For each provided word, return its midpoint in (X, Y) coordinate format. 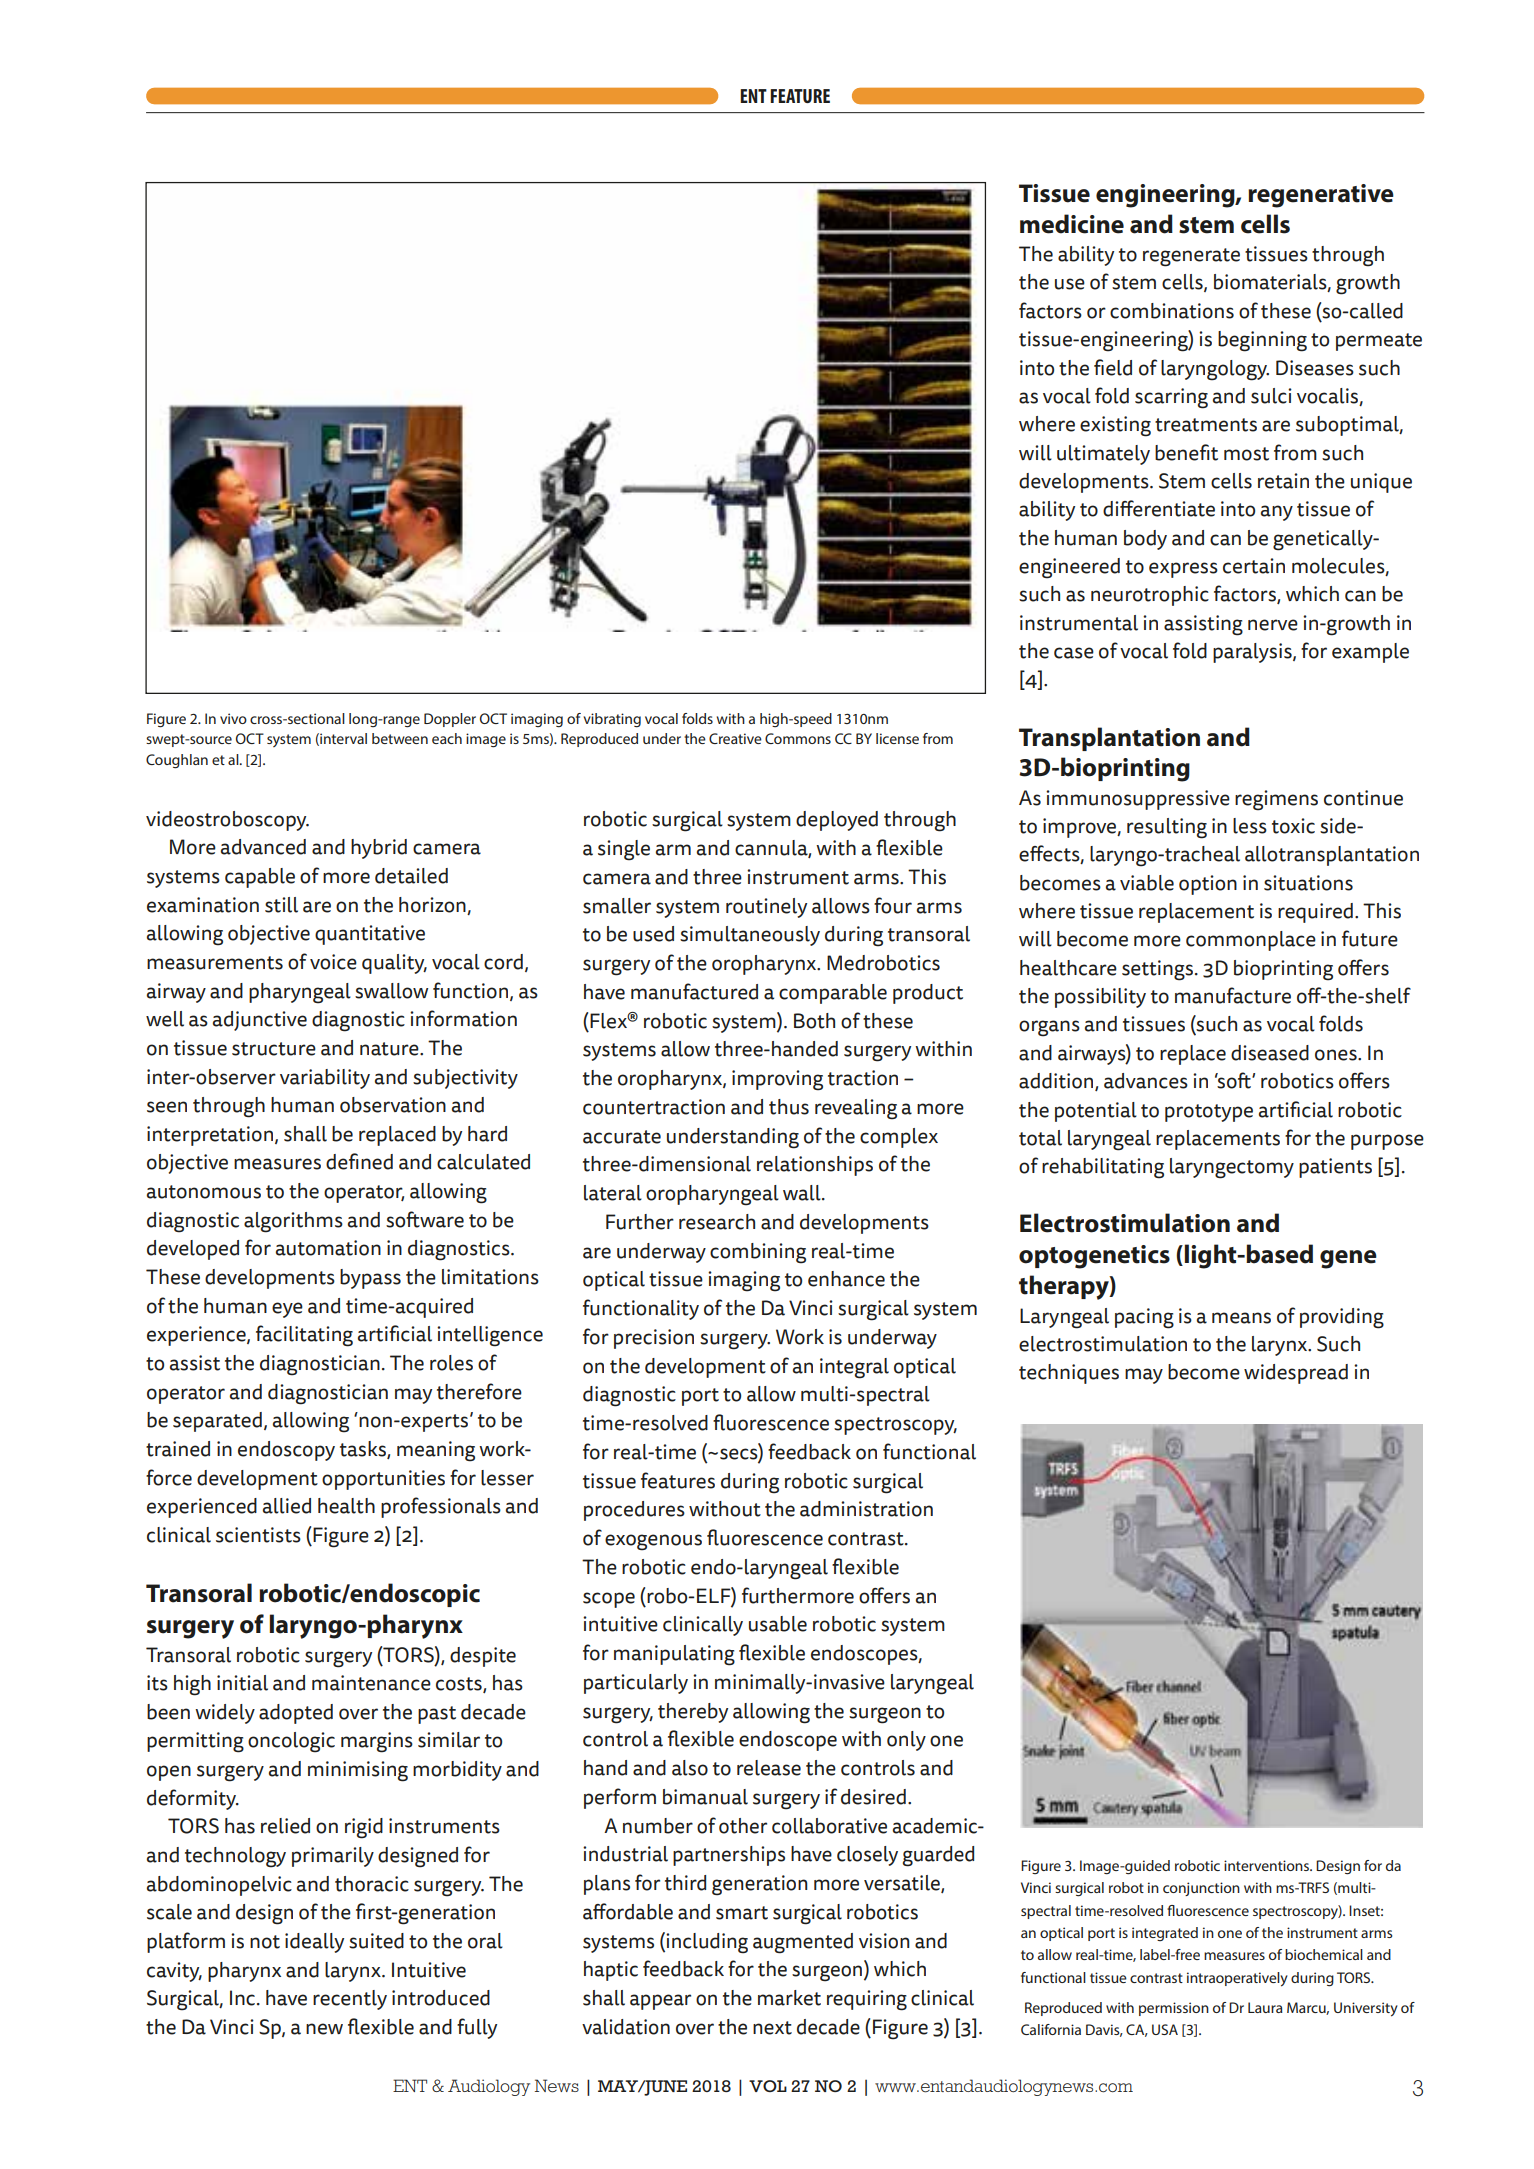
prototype (1209, 1113)
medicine (1072, 224)
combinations (1172, 311)
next (772, 2028)
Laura (1265, 2007)
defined (359, 1161)
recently (350, 2000)
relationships (815, 1166)
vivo (233, 718)
